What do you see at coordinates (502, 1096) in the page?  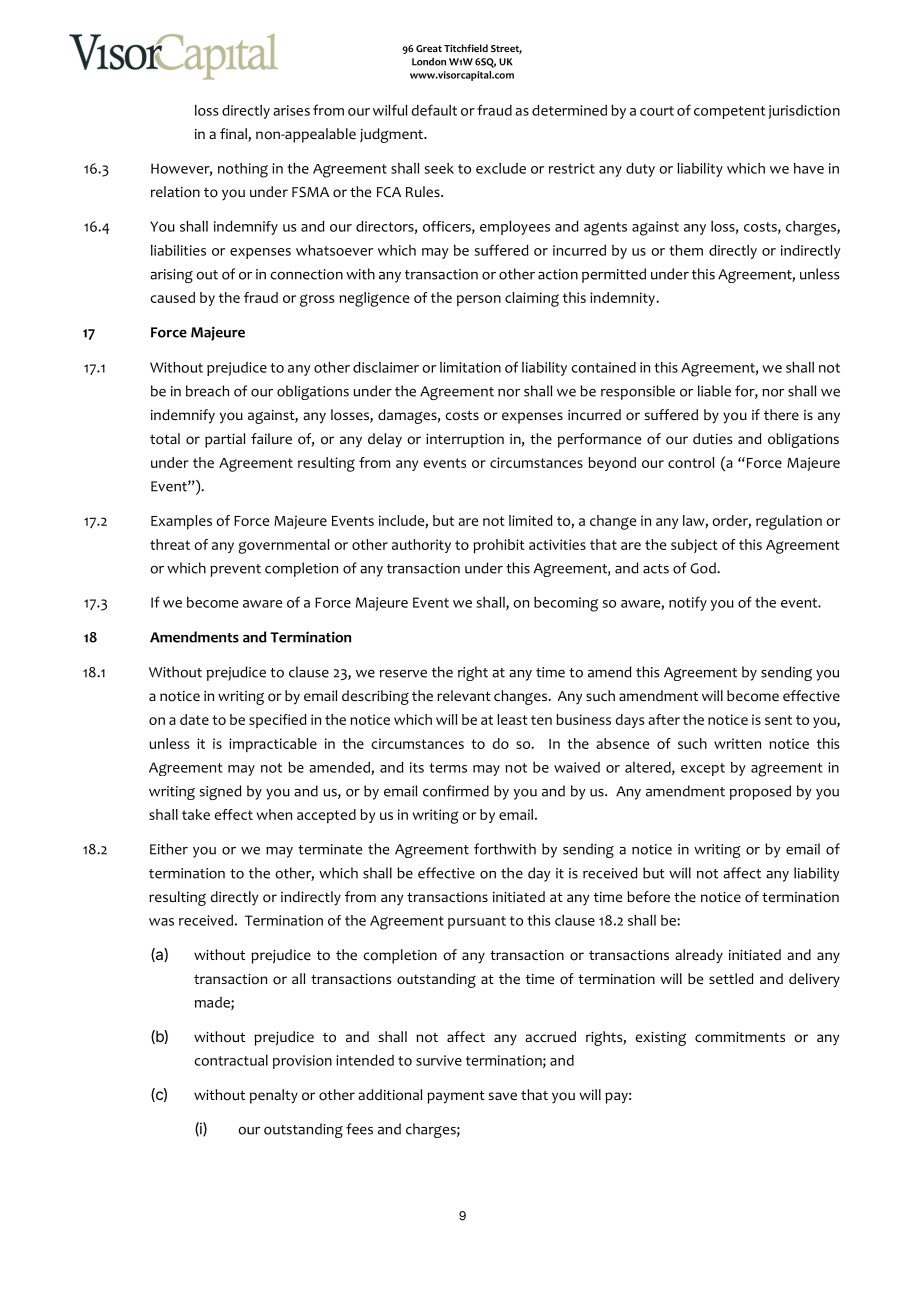 I see `save` at bounding box center [502, 1096].
